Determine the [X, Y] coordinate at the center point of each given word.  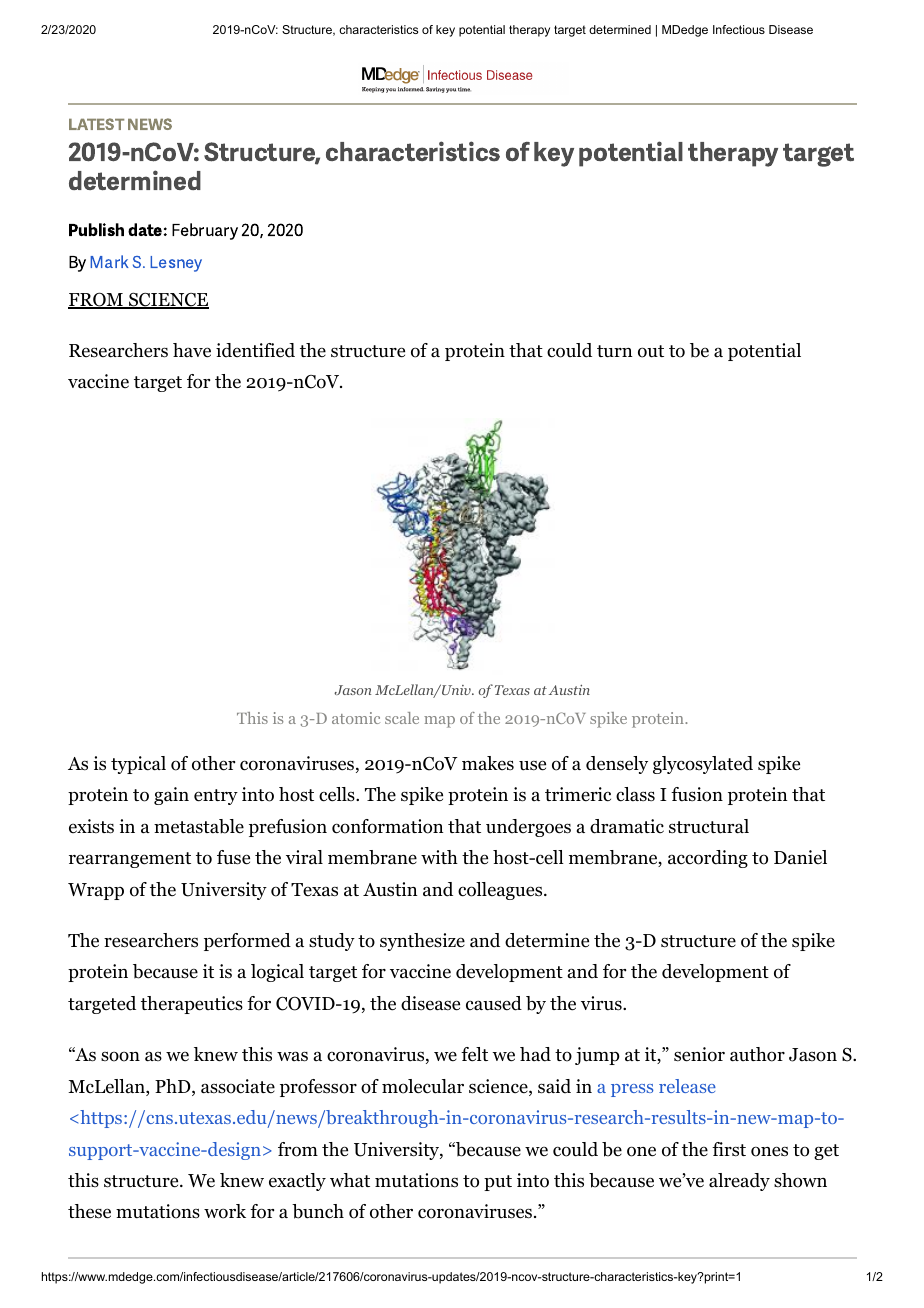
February [205, 231]
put [498, 1183]
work [225, 1211]
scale [402, 718]
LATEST [96, 124]
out [651, 351]
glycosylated [703, 765]
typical [138, 765]
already [739, 1182]
